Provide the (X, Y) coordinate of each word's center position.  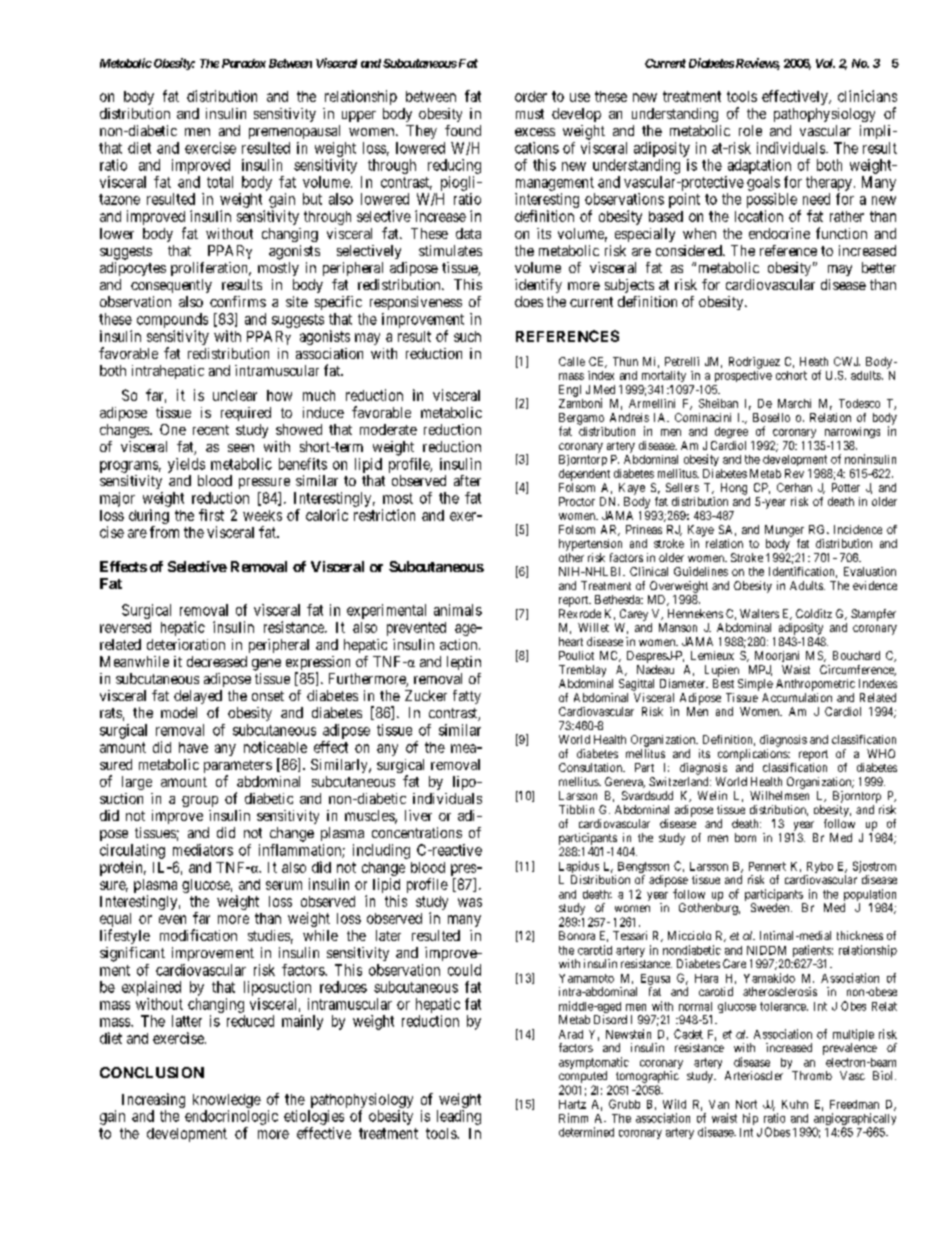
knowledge (227, 1101)
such (467, 336)
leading (459, 1117)
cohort (791, 375)
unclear (235, 395)
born (745, 837)
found (463, 130)
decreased (217, 661)
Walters (759, 613)
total (220, 182)
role (750, 130)
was (470, 902)
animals (458, 610)
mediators (203, 850)
